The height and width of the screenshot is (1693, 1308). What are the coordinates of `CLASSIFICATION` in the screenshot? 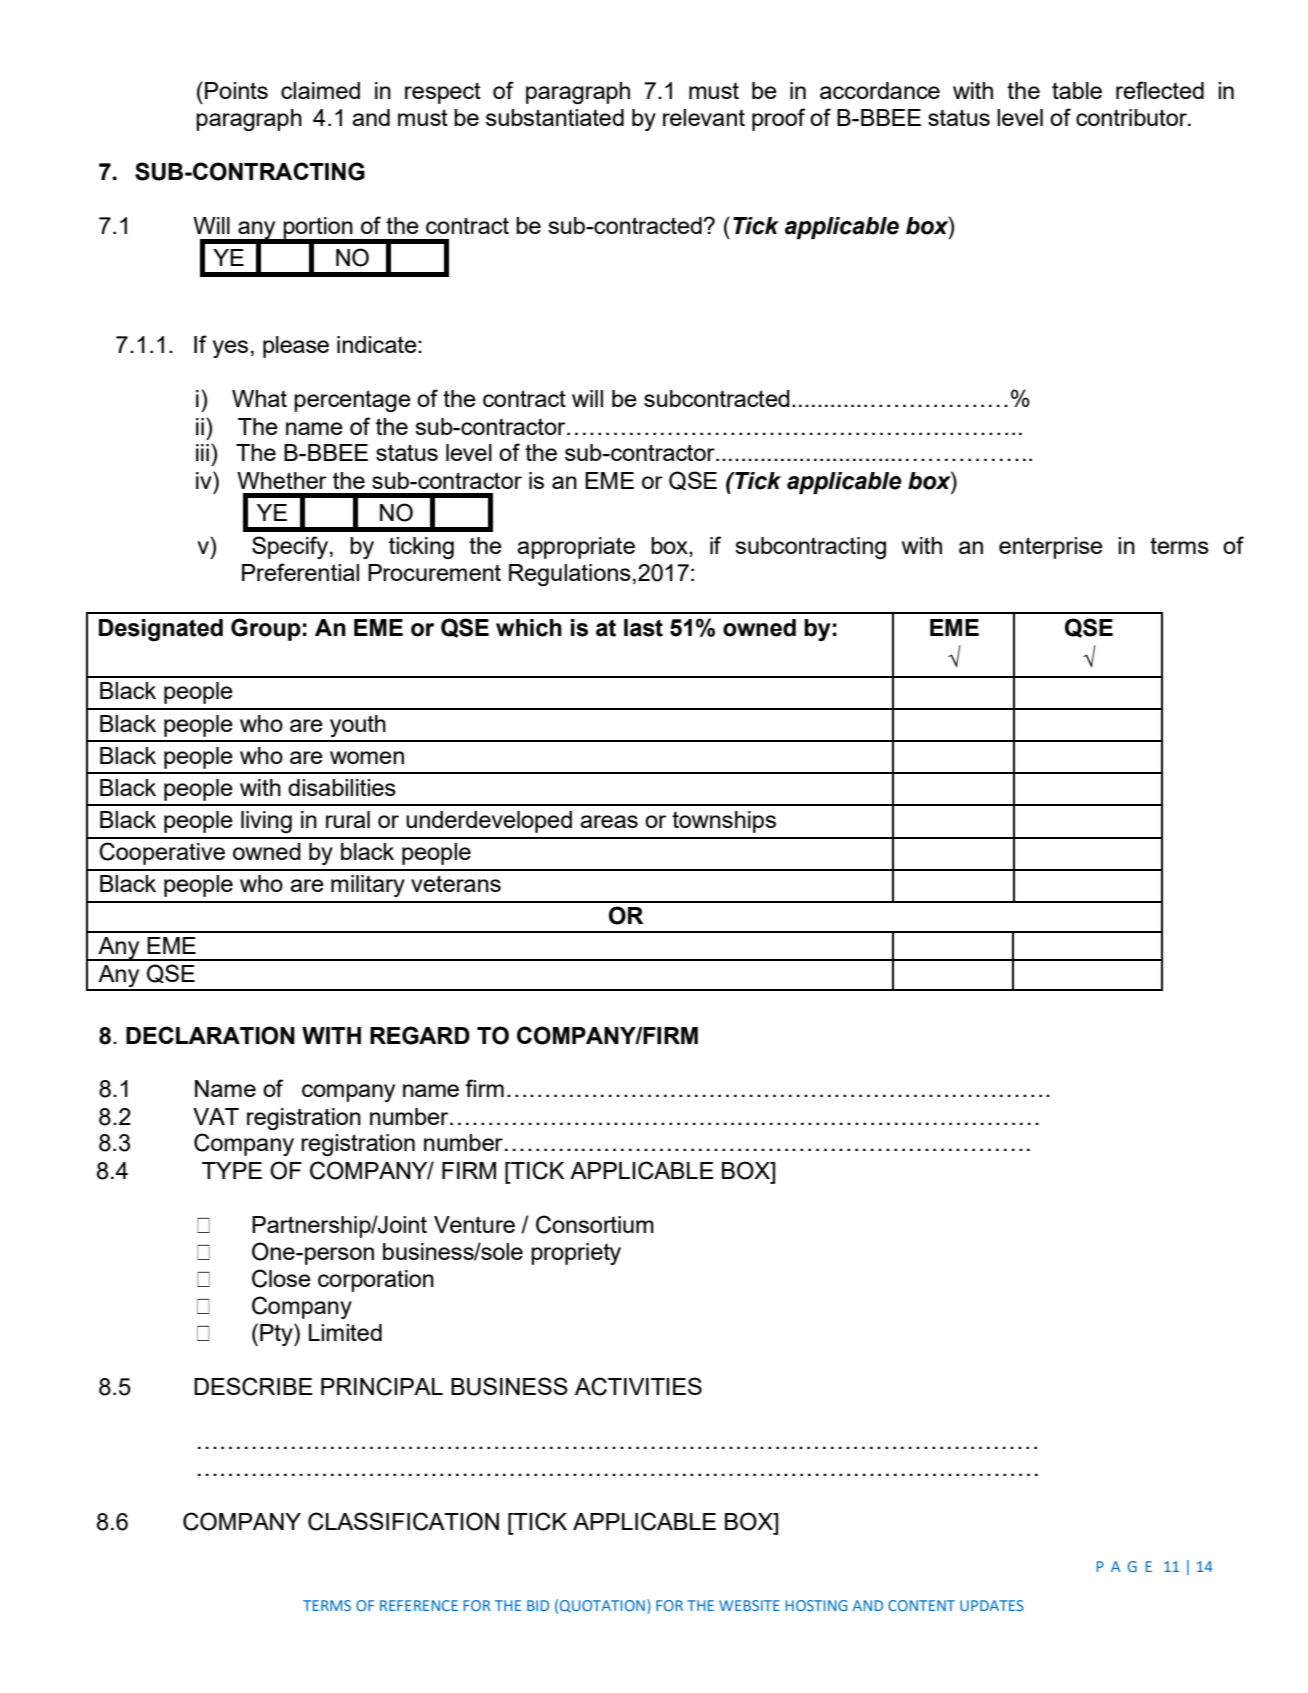 It's located at (403, 1521).
